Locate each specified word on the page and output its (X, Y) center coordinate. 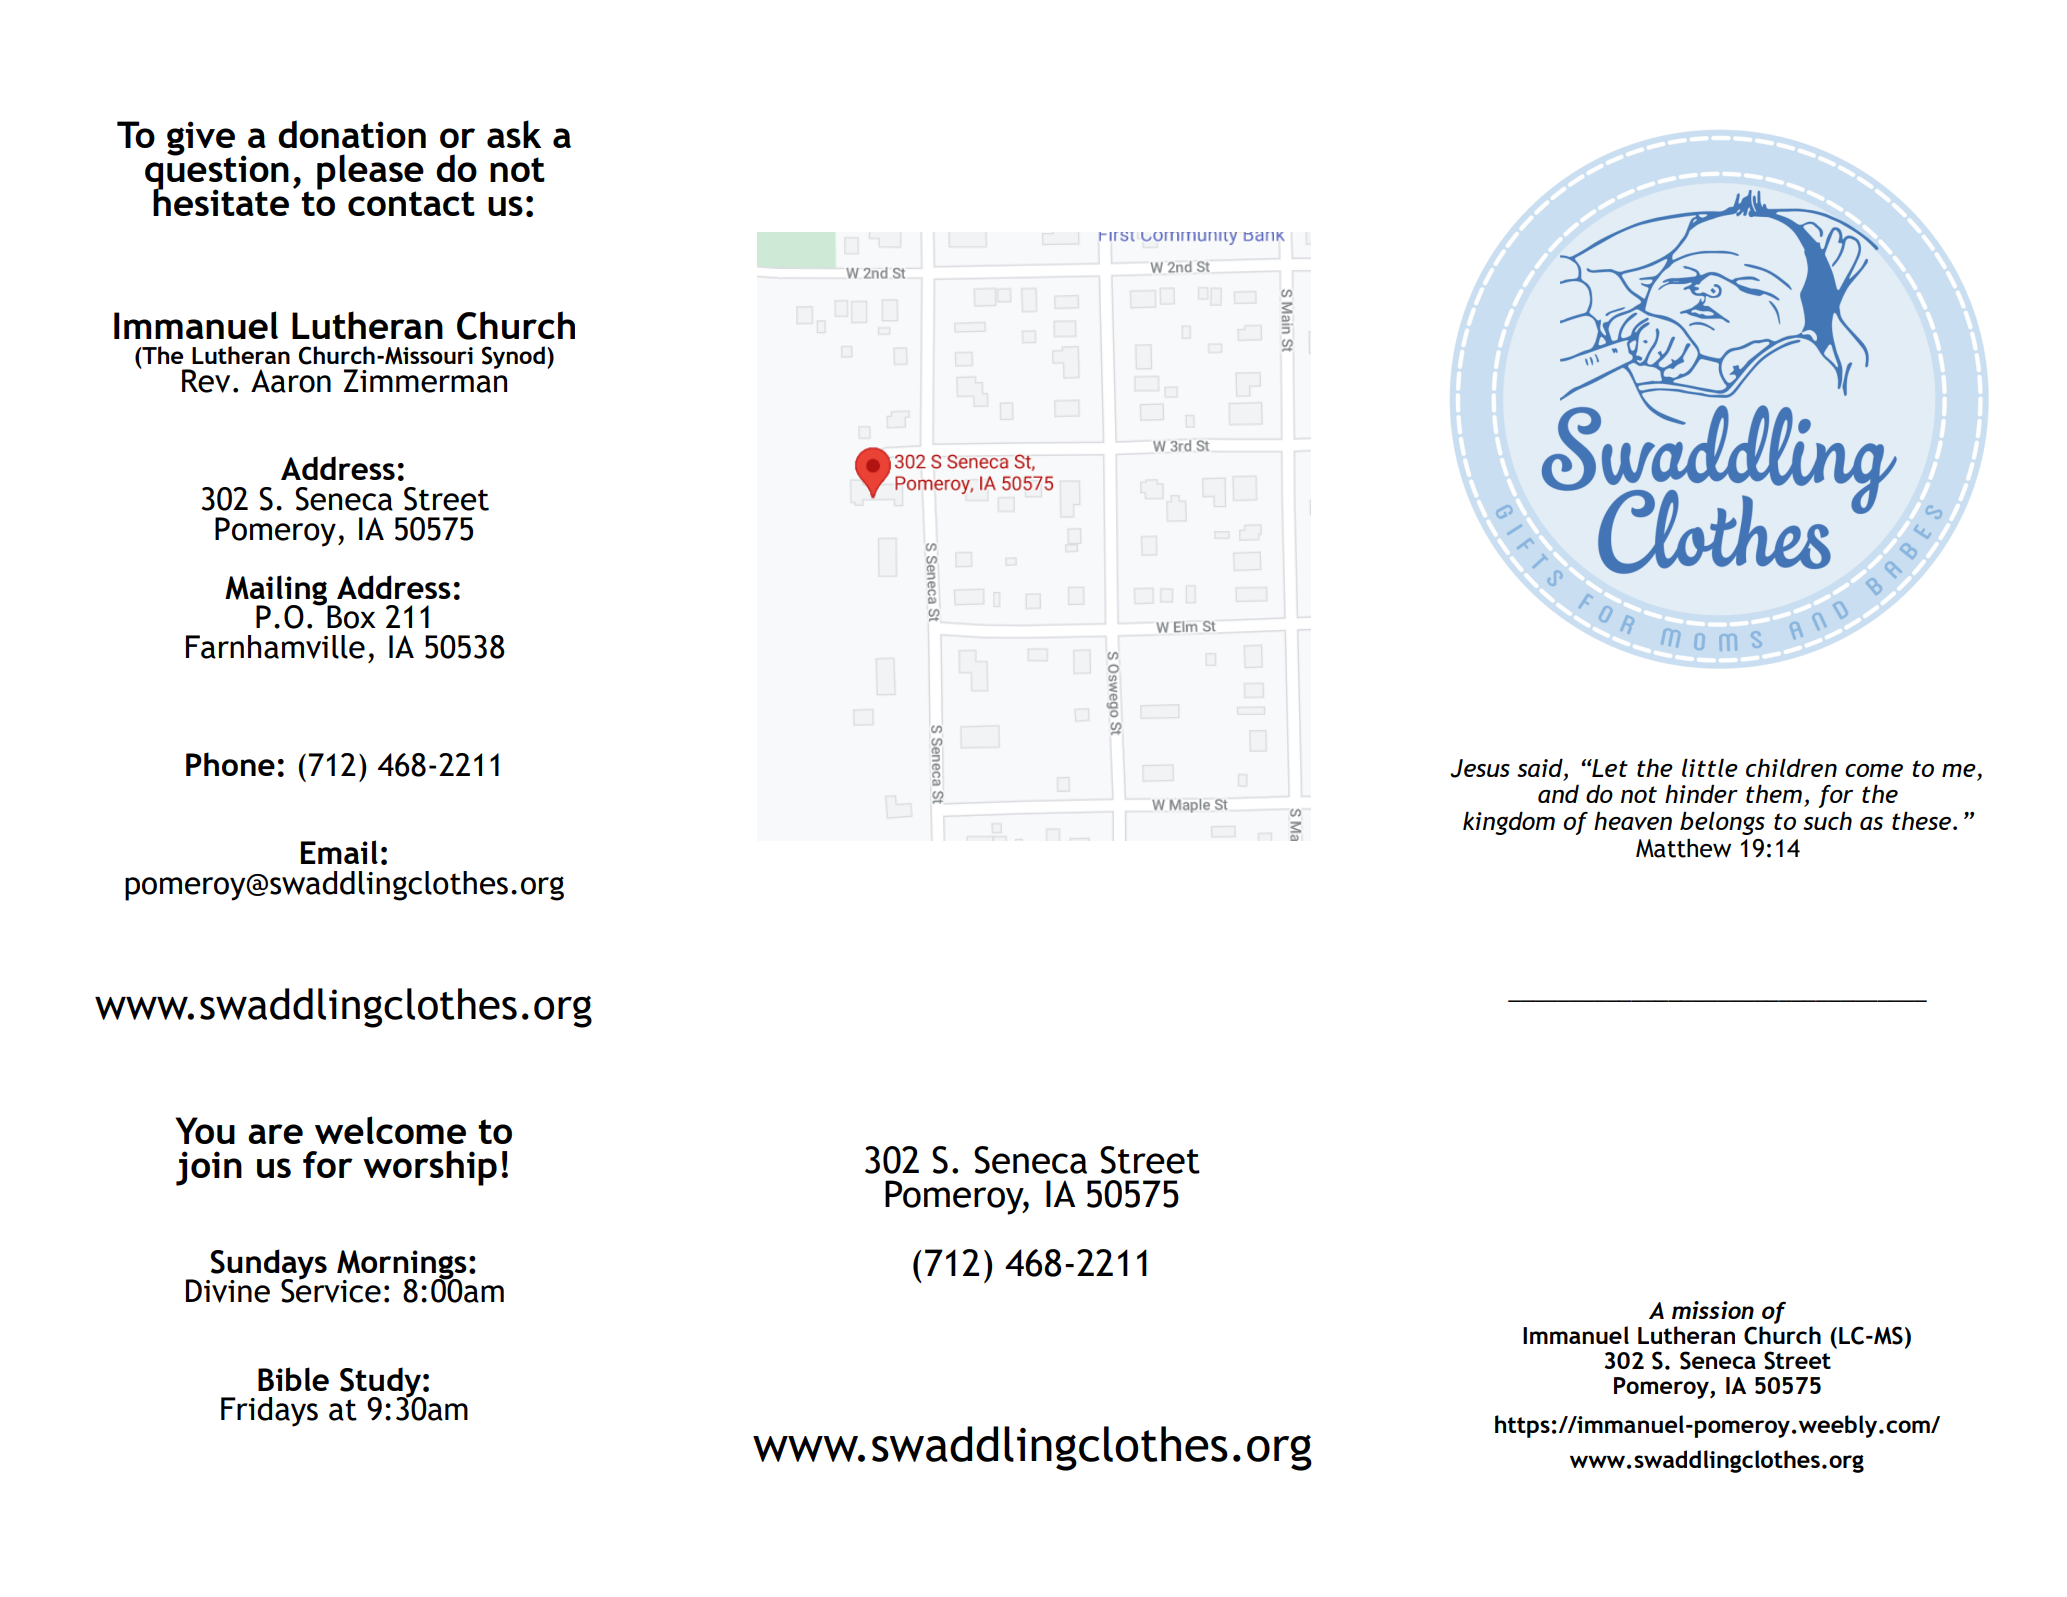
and (1558, 793)
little (1710, 767)
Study (381, 1383)
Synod (513, 357)
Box (350, 616)
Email (339, 852)
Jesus (1480, 768)
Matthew (1683, 848)
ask (514, 134)
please (370, 173)
